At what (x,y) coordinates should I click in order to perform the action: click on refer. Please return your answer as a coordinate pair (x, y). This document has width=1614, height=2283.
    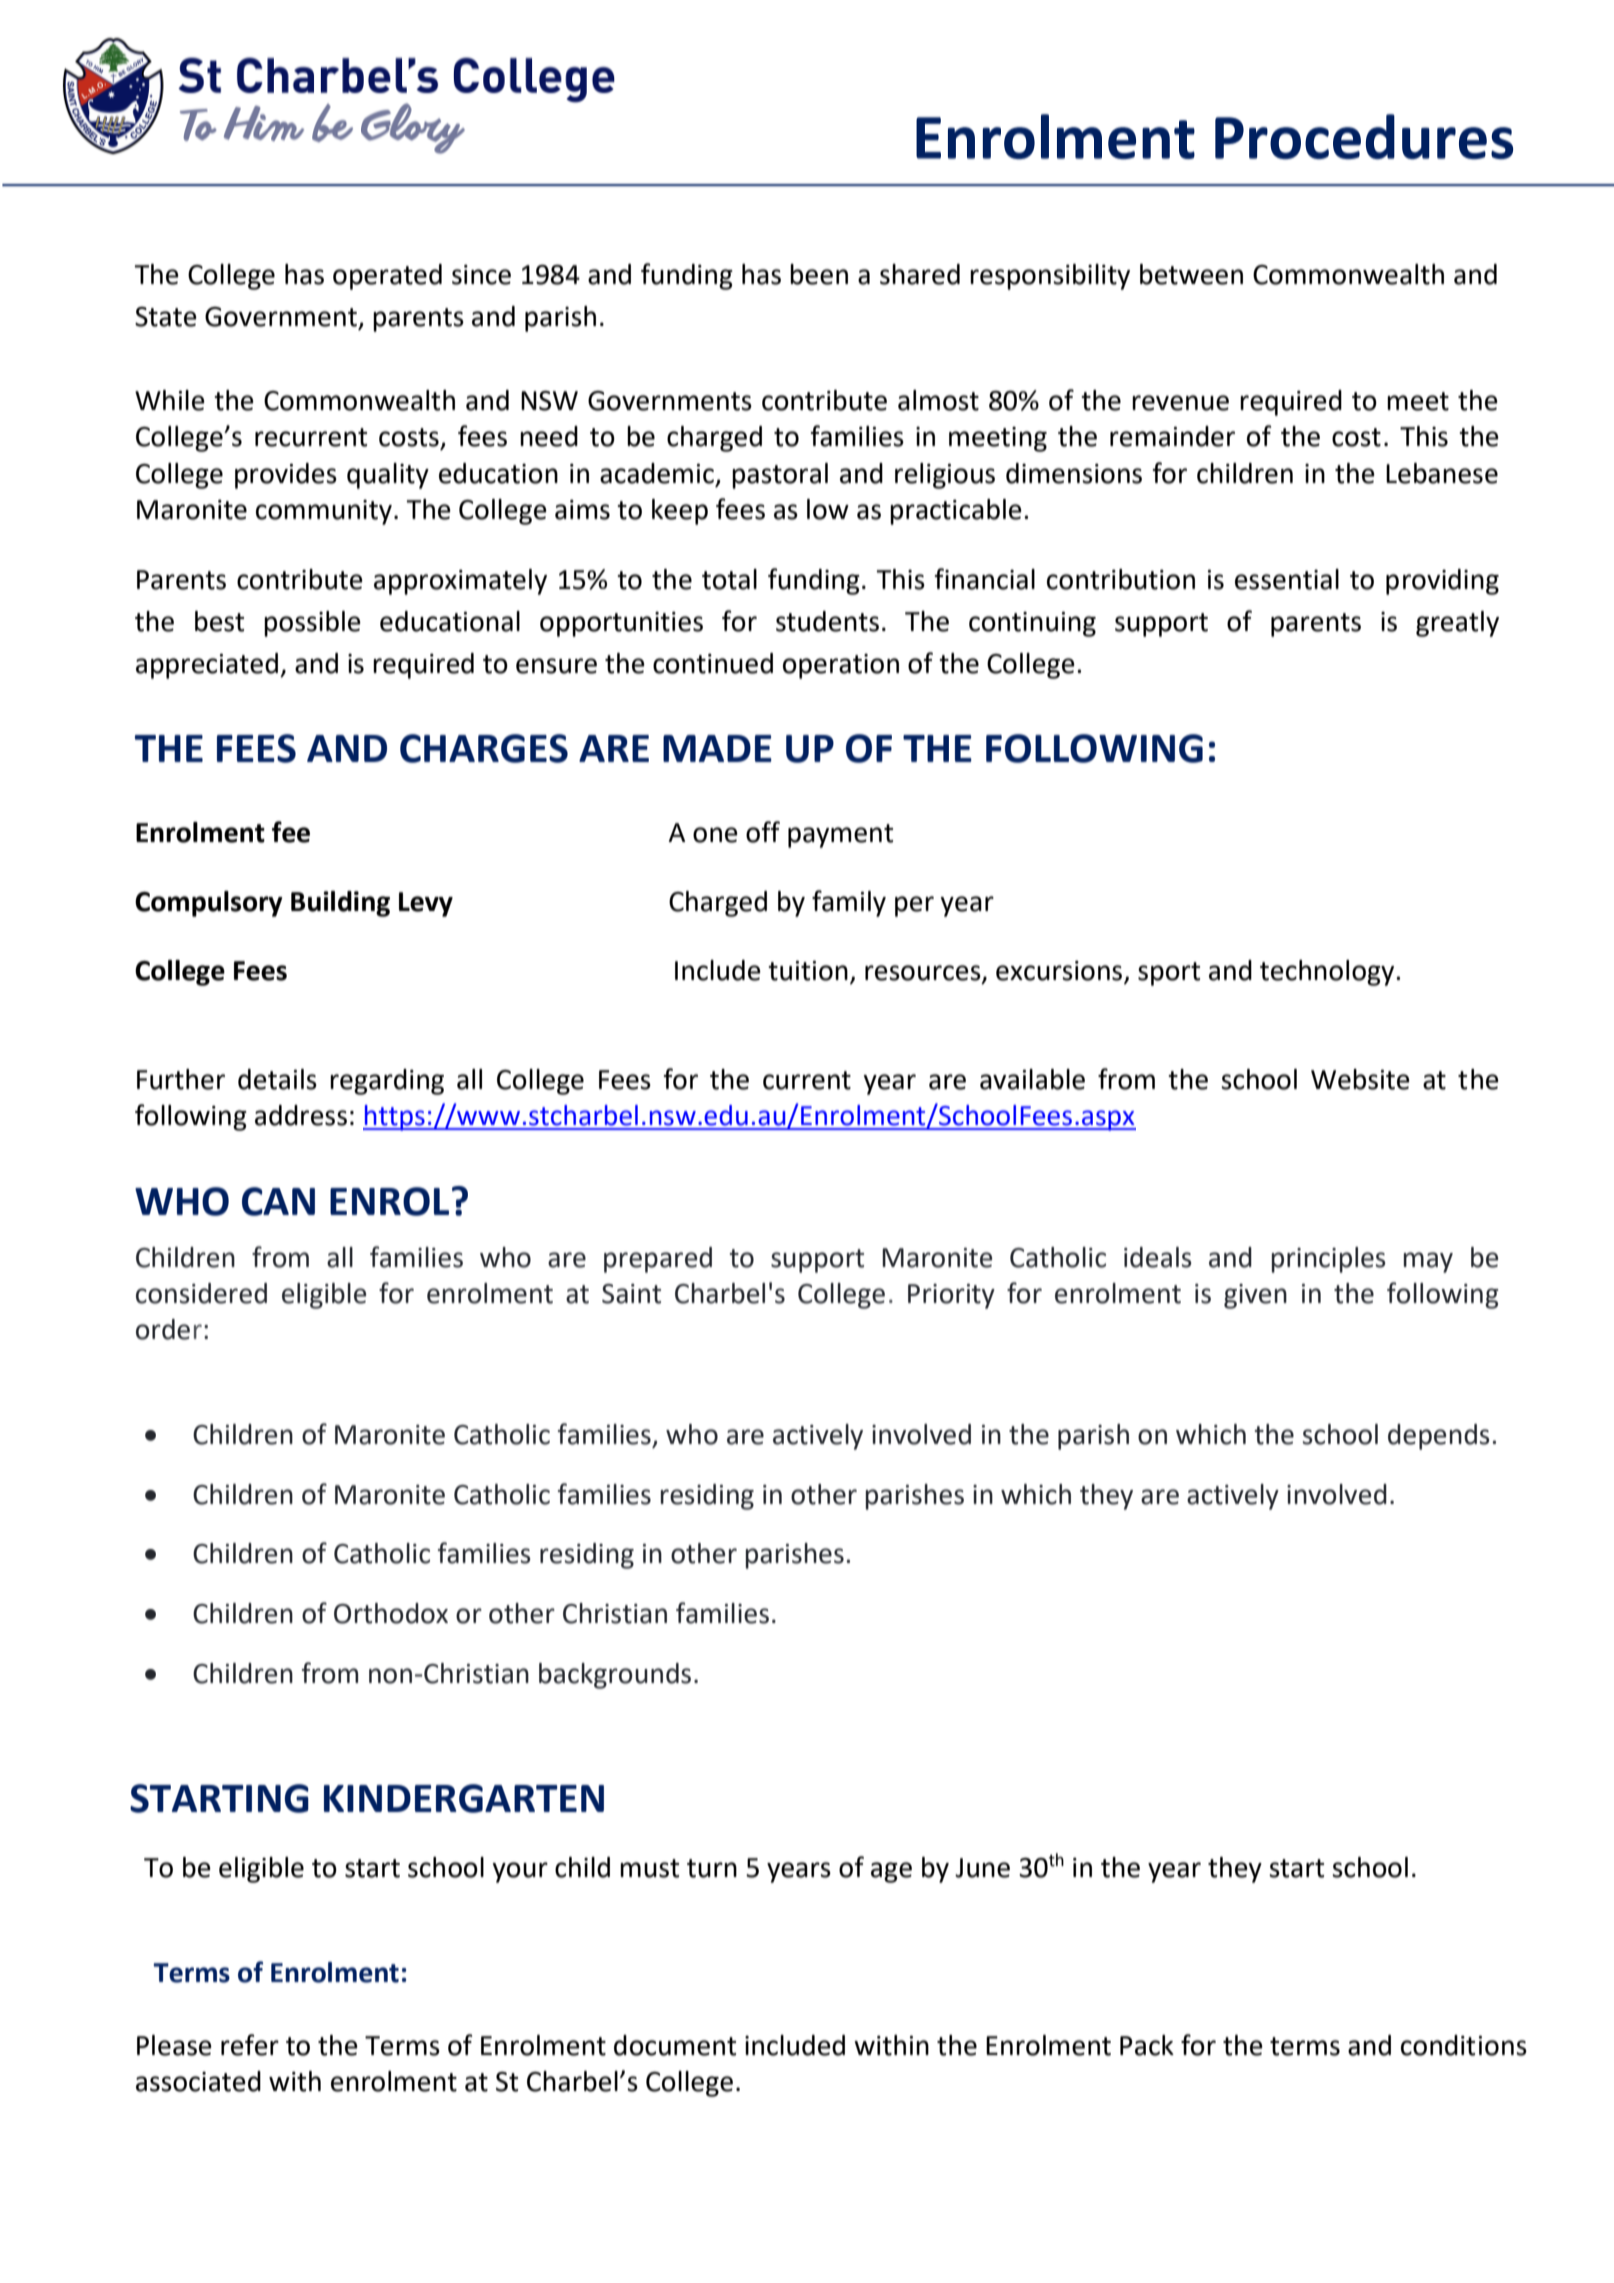
    Looking at the image, I should click on (250, 2045).
